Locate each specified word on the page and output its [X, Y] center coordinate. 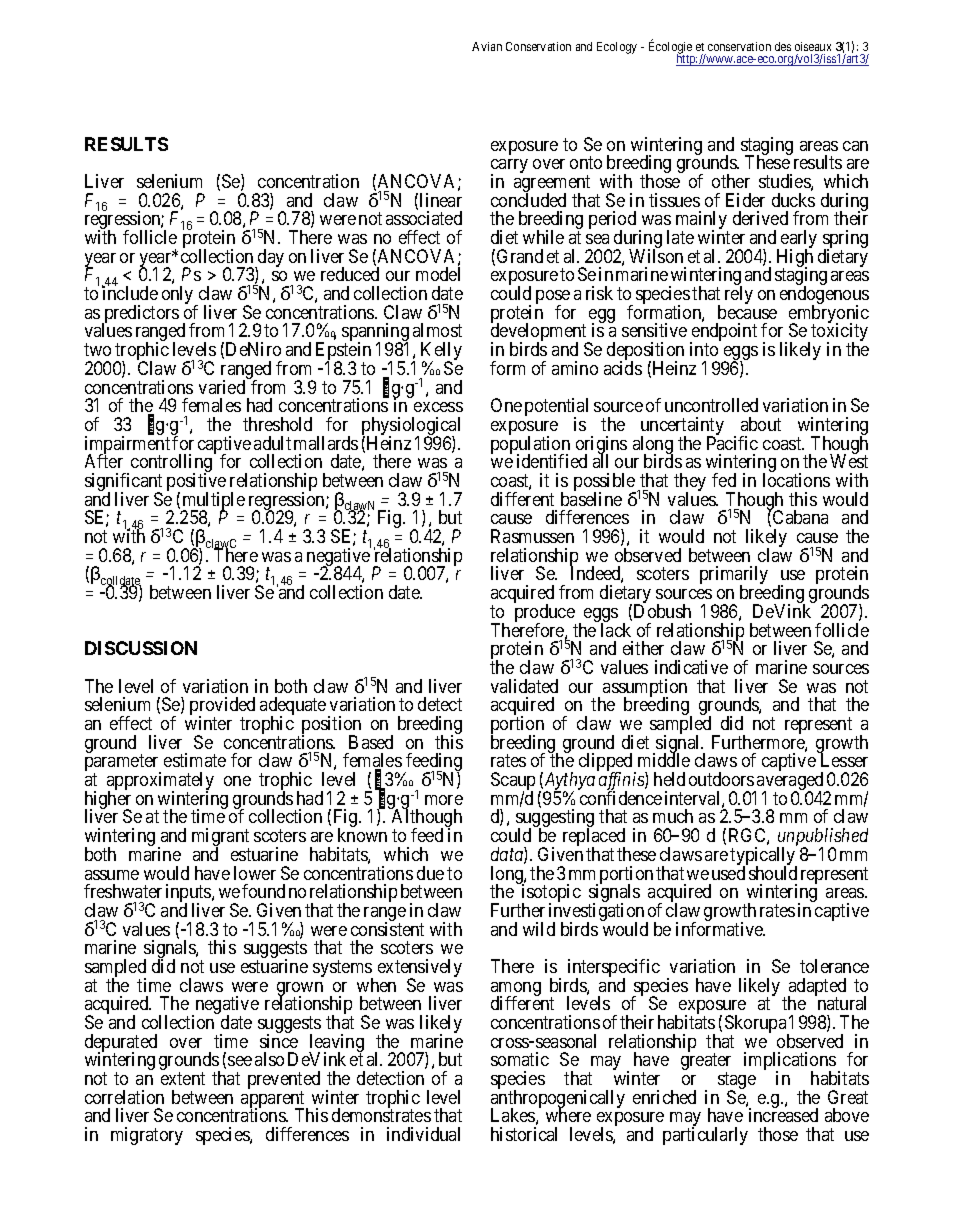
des [783, 46]
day [270, 259]
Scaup [513, 782]
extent [183, 1078]
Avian [487, 46]
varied [222, 387]
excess [438, 407]
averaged [790, 782]
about [761, 424]
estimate [195, 760]
